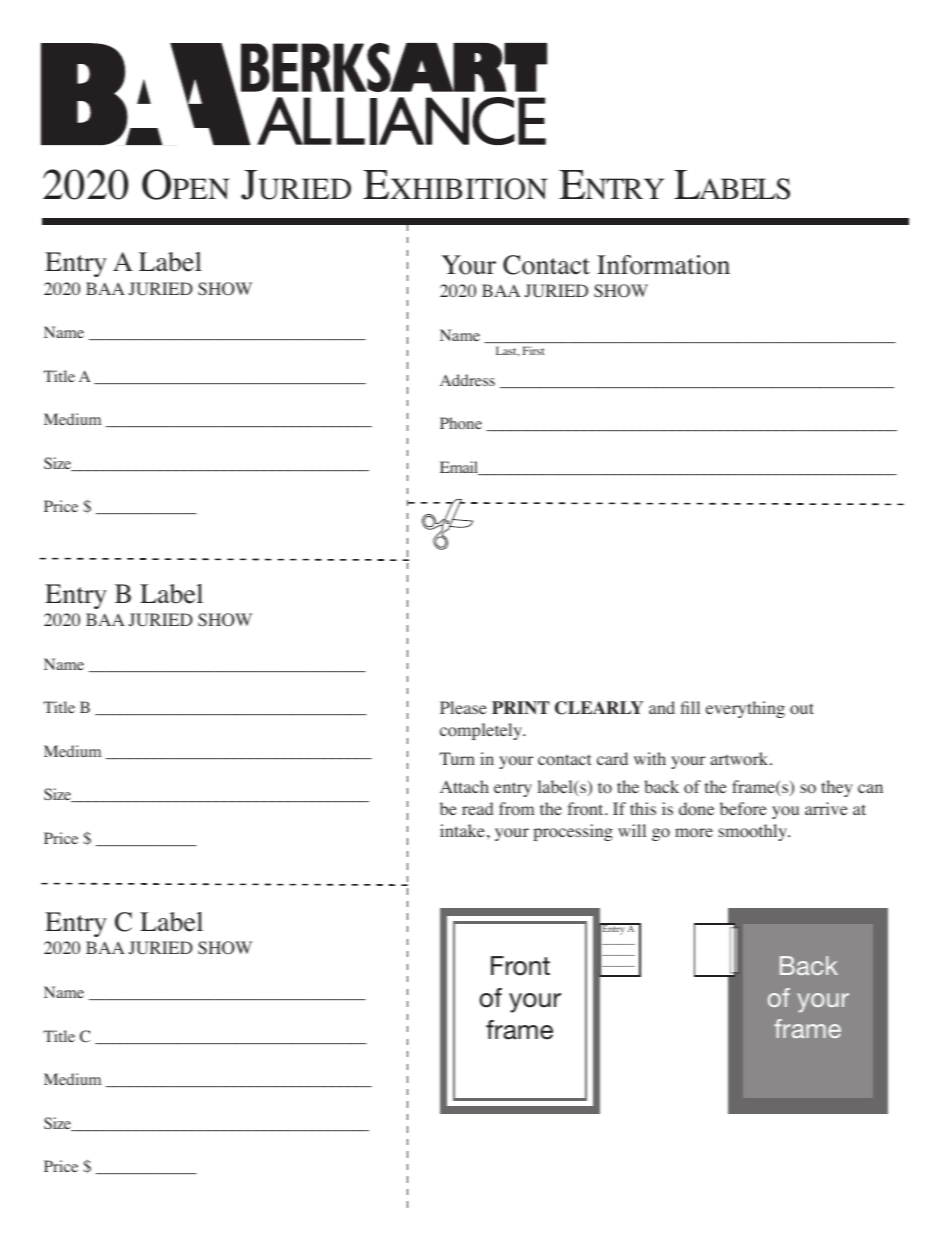 This image has height=1233, width=952. I want to click on Address, so click(467, 380).
